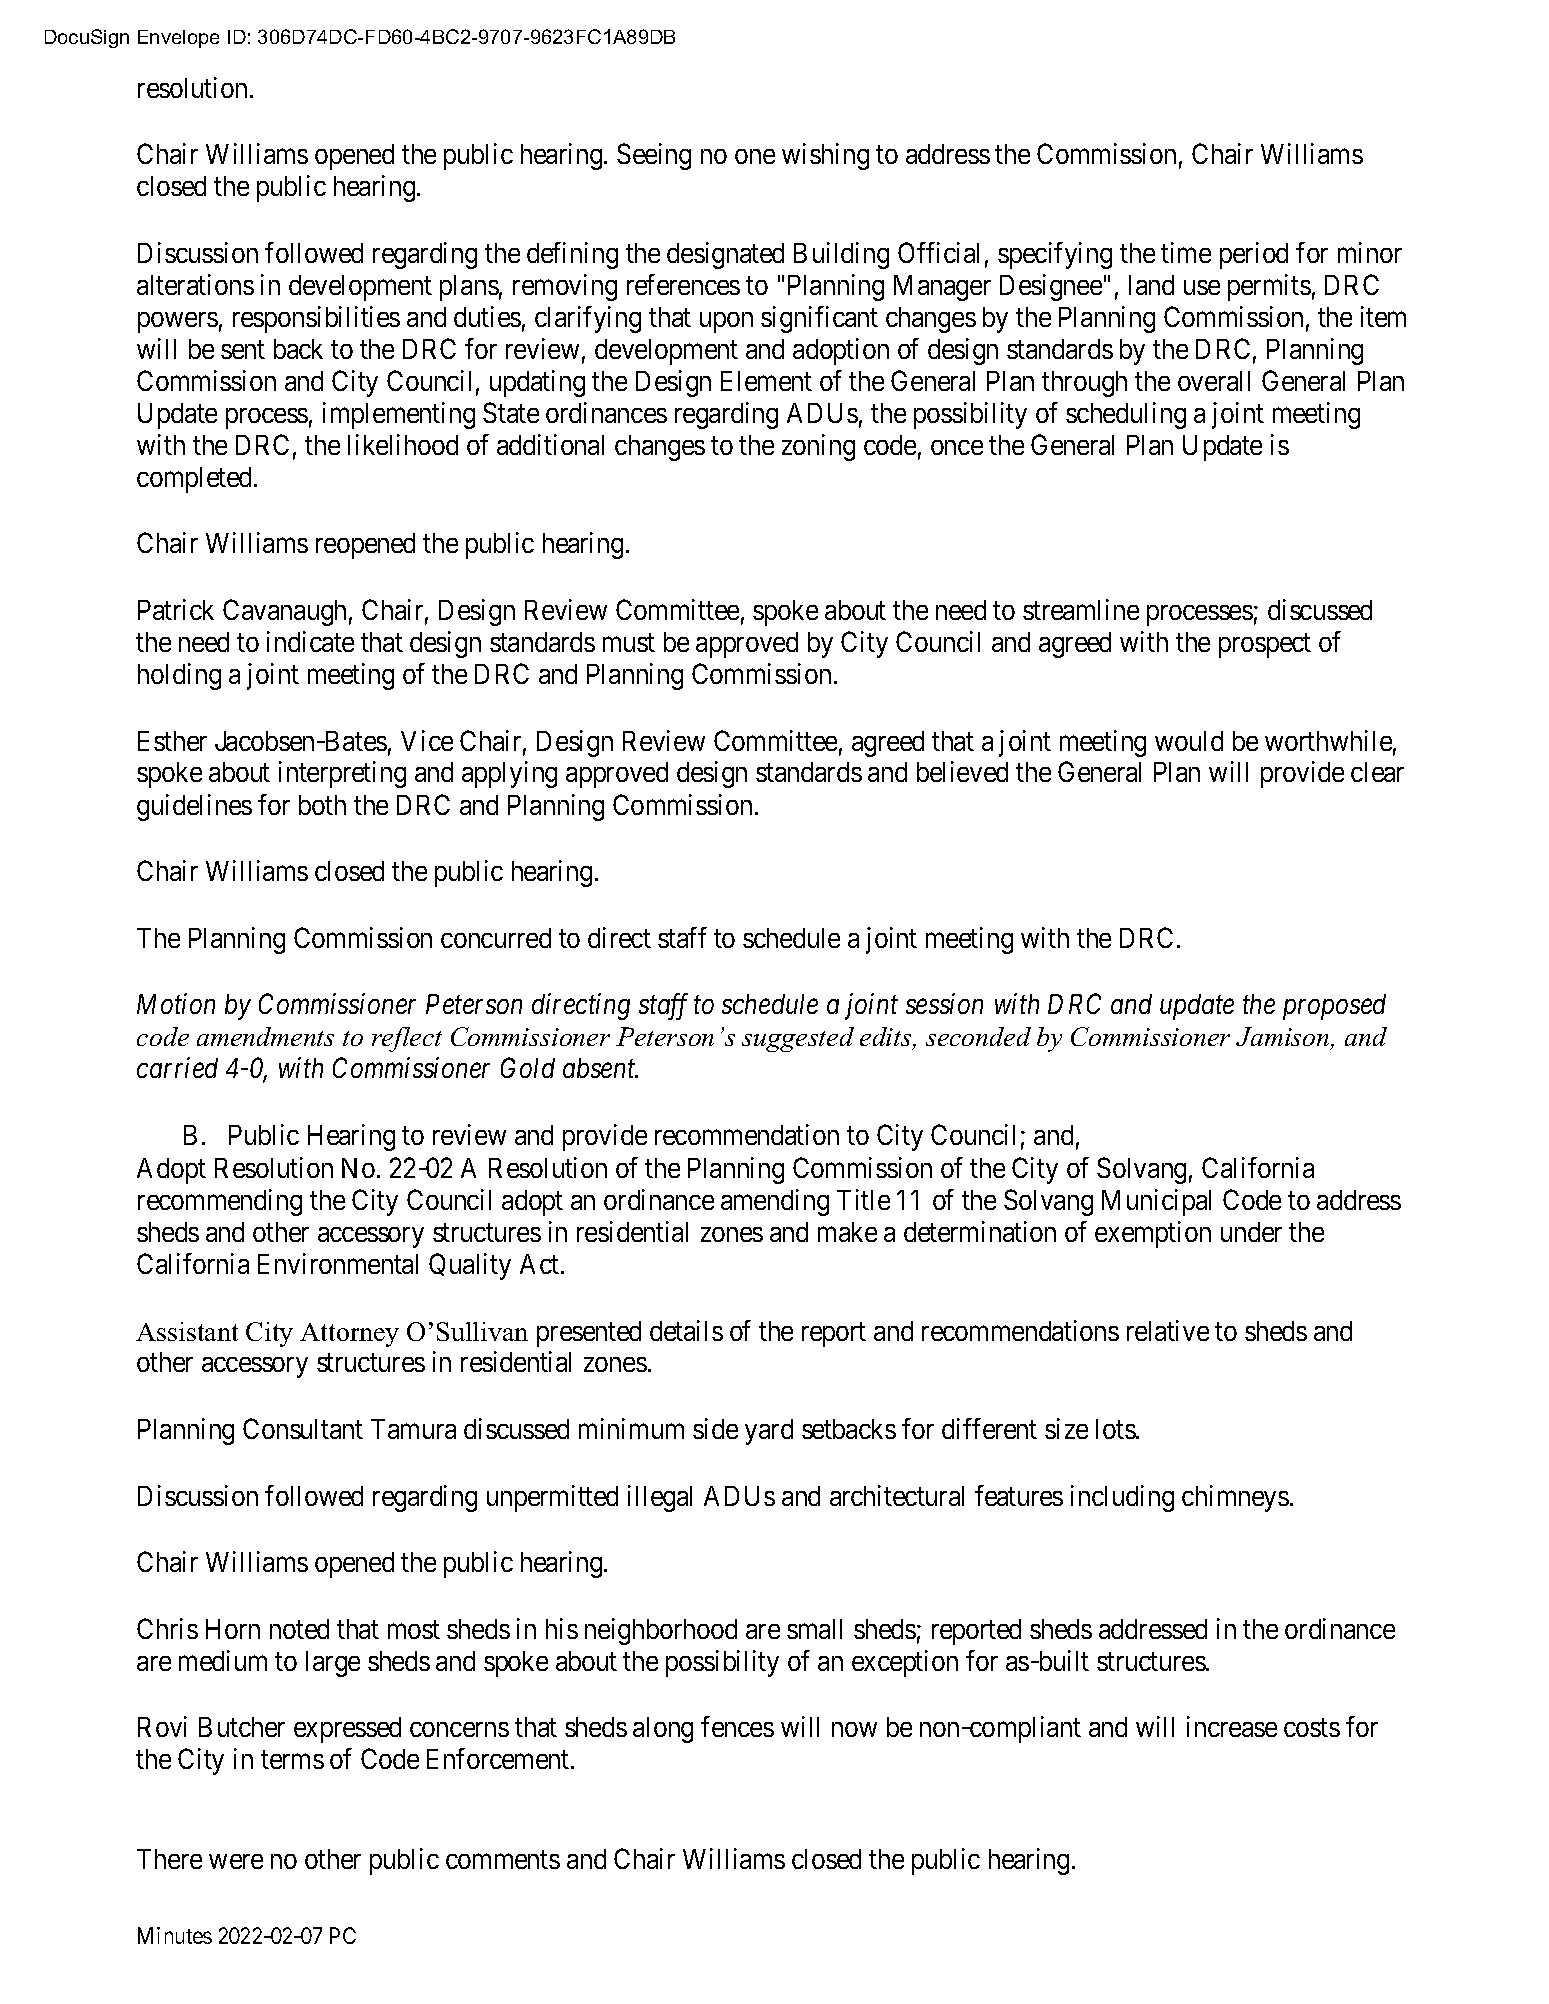  I want to click on Environmental, so click(338, 1263).
